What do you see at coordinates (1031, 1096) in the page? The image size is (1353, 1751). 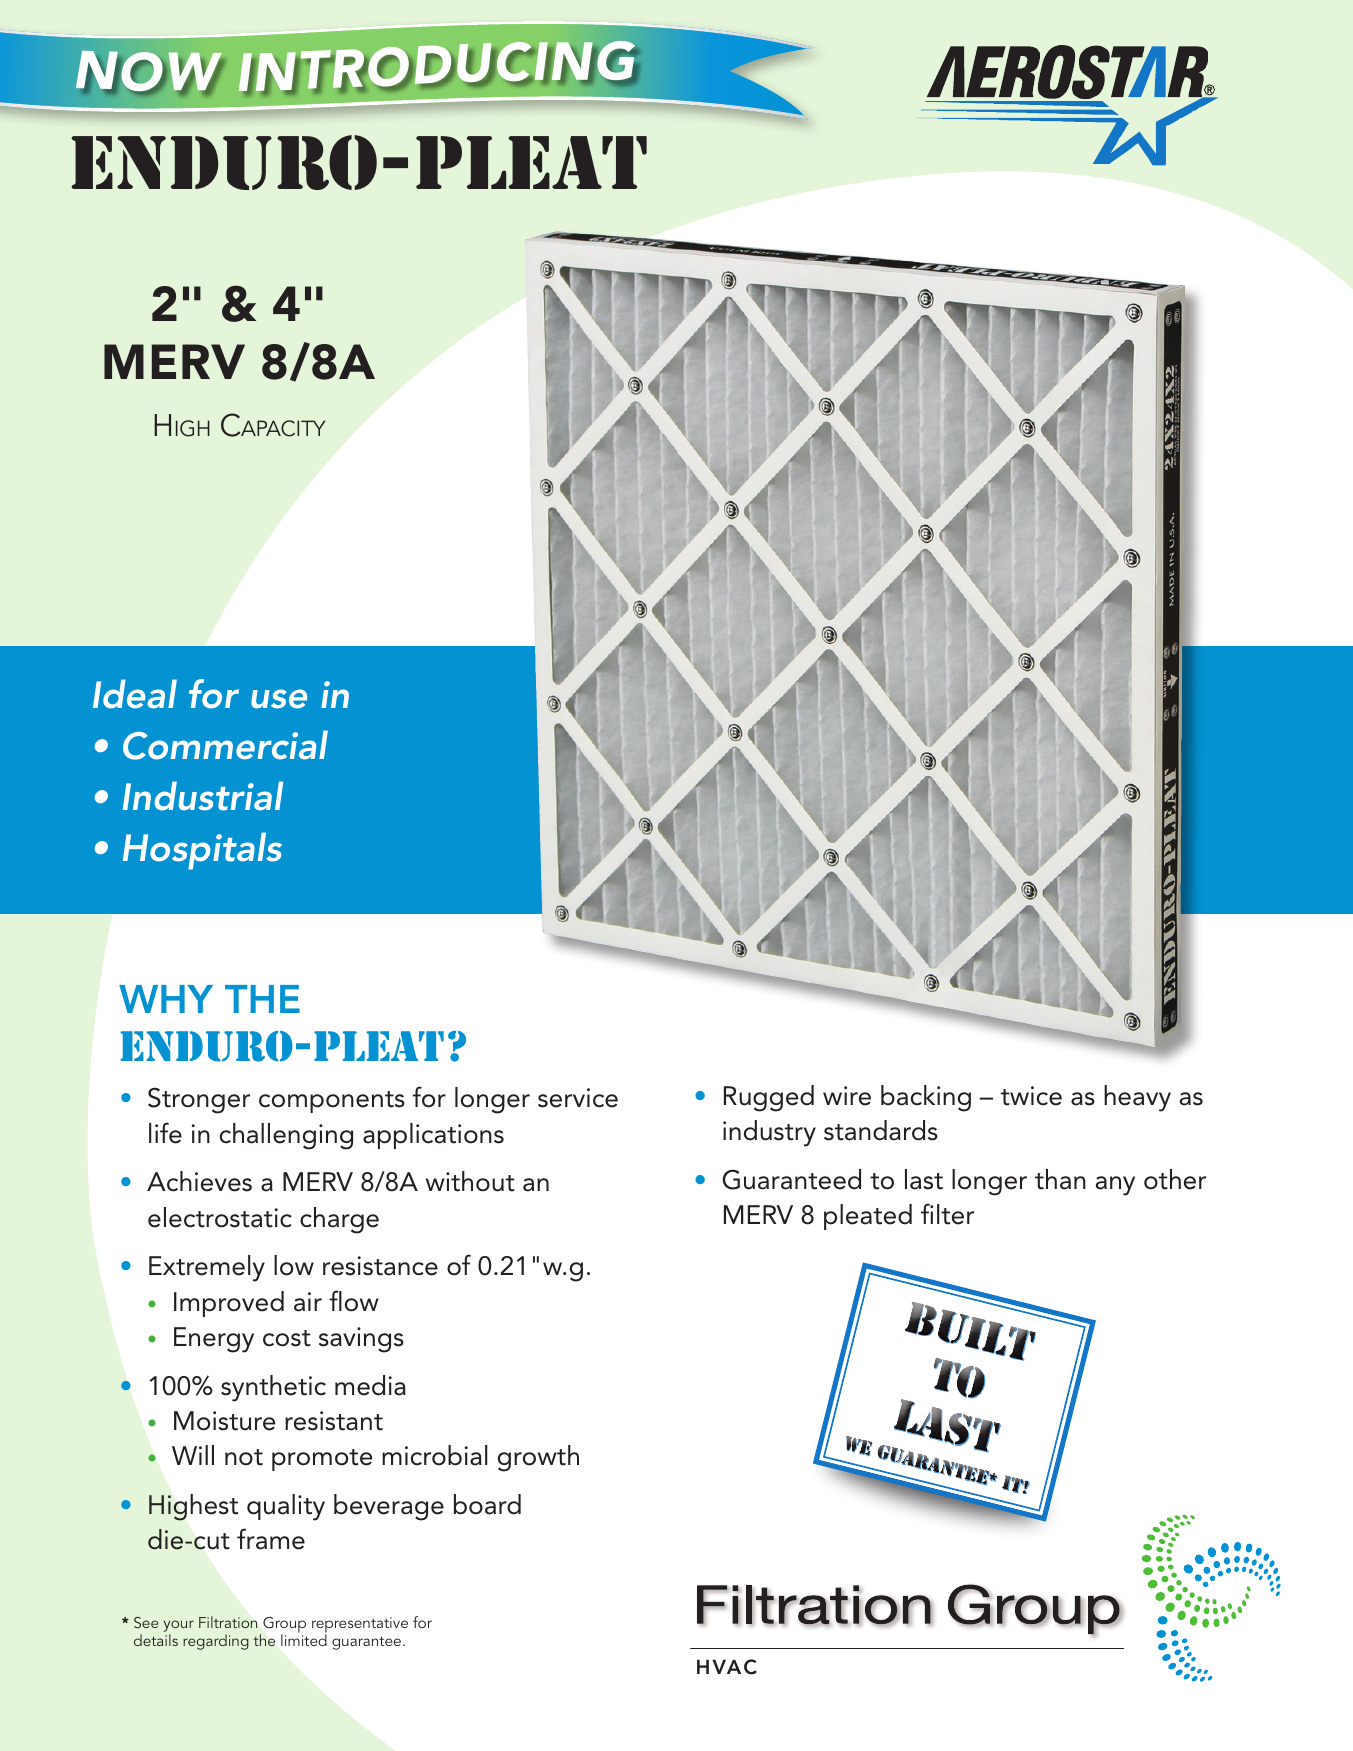 I see `twice` at bounding box center [1031, 1096].
